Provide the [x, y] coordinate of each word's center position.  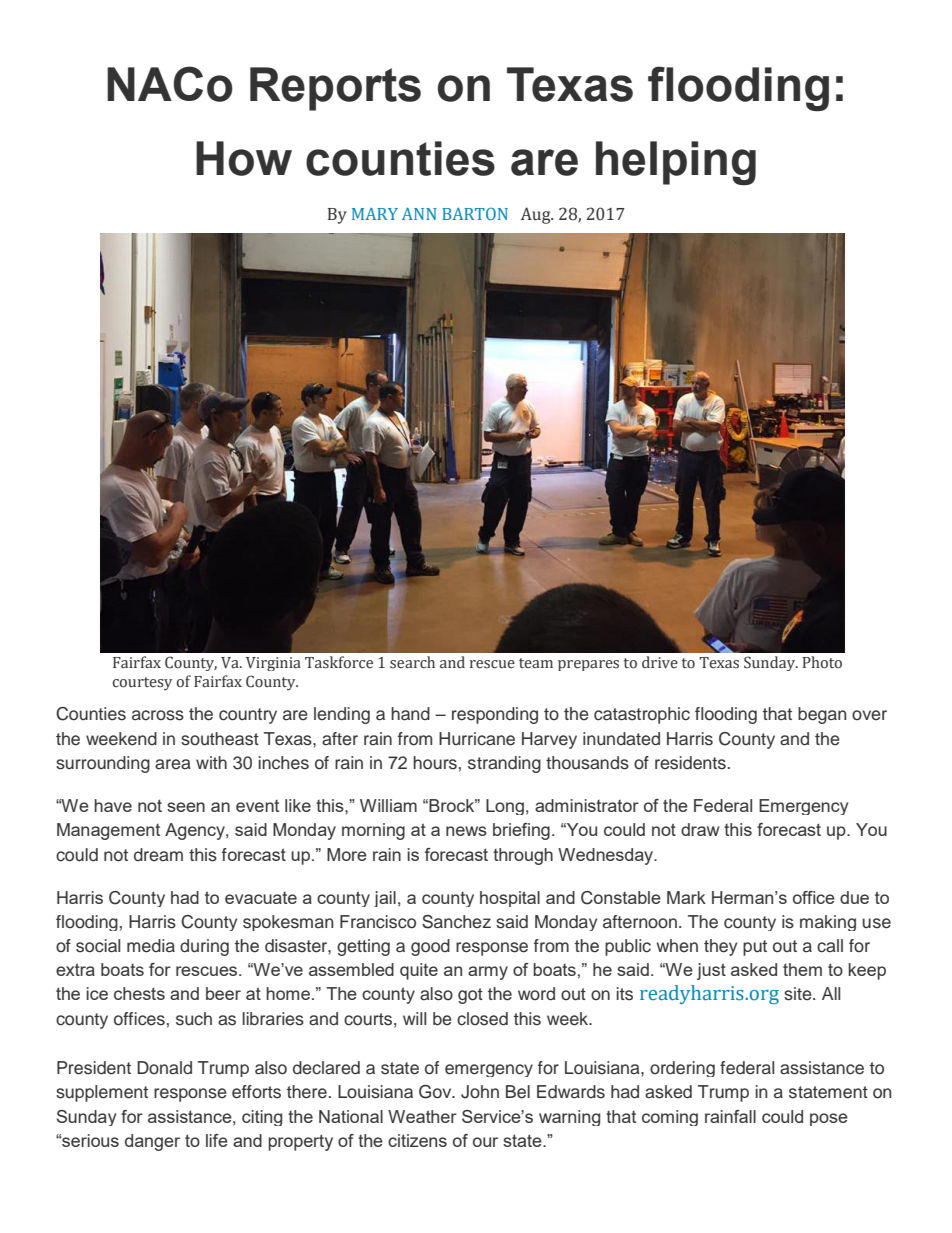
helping [676, 163]
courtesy [142, 684]
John [480, 1092]
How [244, 158]
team [536, 663]
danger [152, 1142]
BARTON [475, 214]
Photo [822, 662]
